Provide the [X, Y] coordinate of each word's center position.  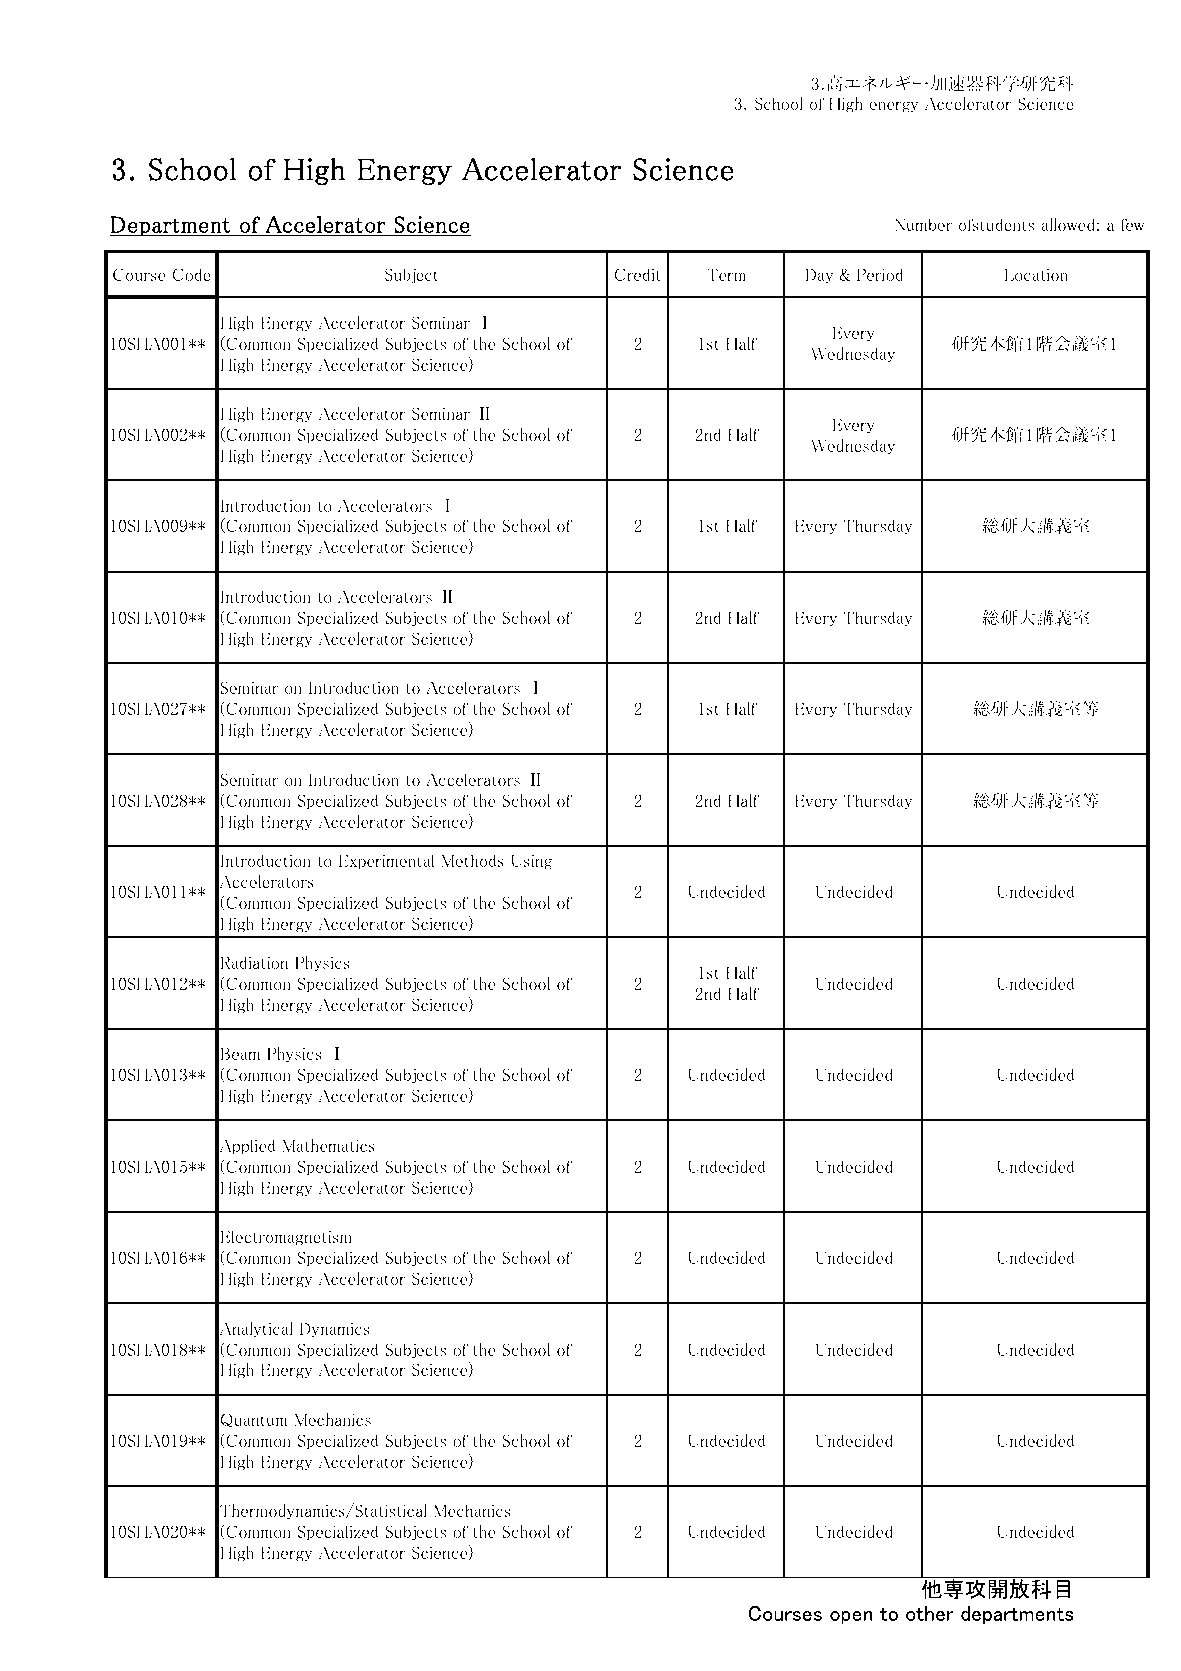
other [930, 1613]
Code [192, 274]
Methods [472, 860]
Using [531, 862]
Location [1036, 274]
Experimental [387, 862]
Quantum [254, 1420]
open [851, 1617]
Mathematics [328, 1145]
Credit [638, 274]
